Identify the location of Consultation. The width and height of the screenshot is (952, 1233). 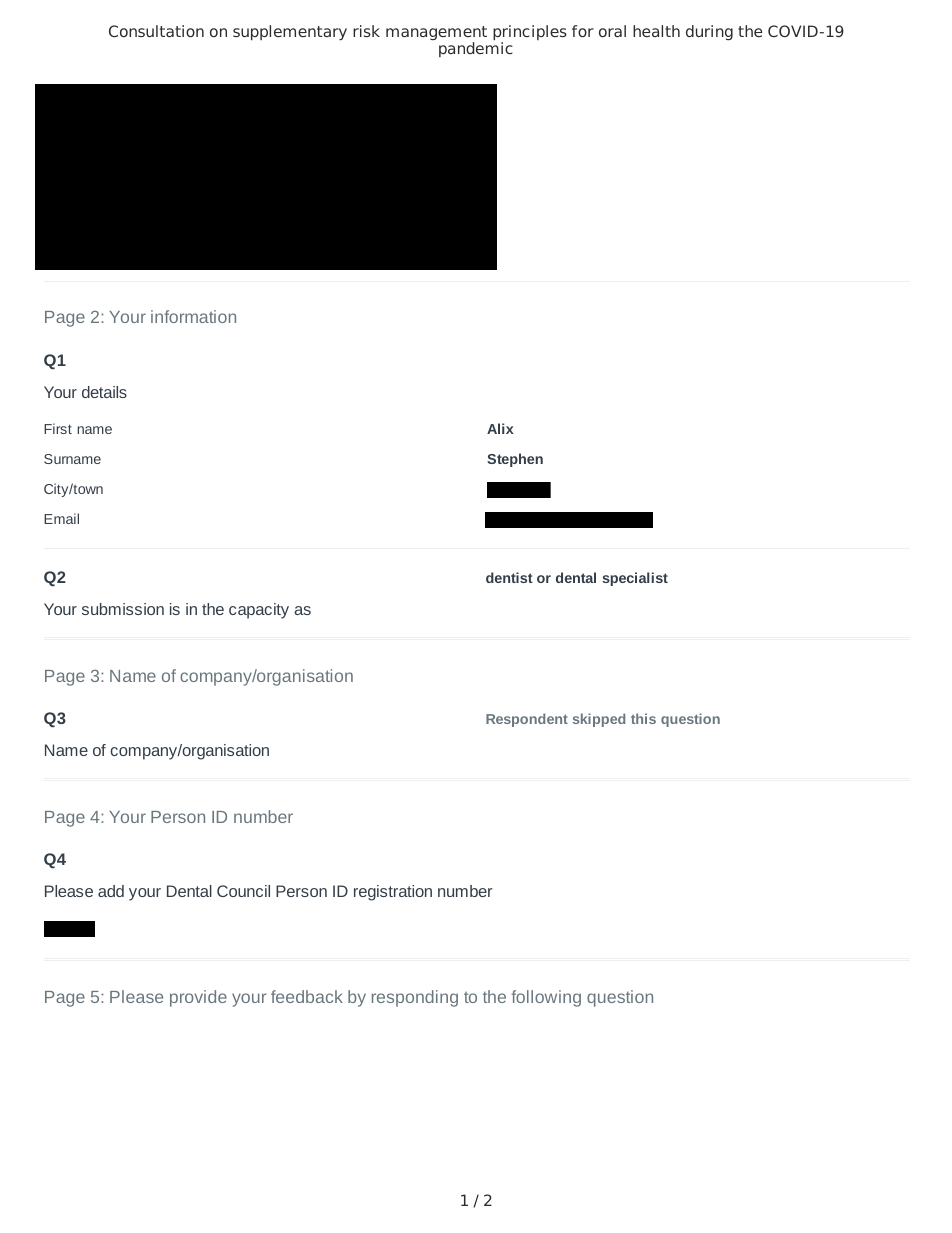
(156, 31).
